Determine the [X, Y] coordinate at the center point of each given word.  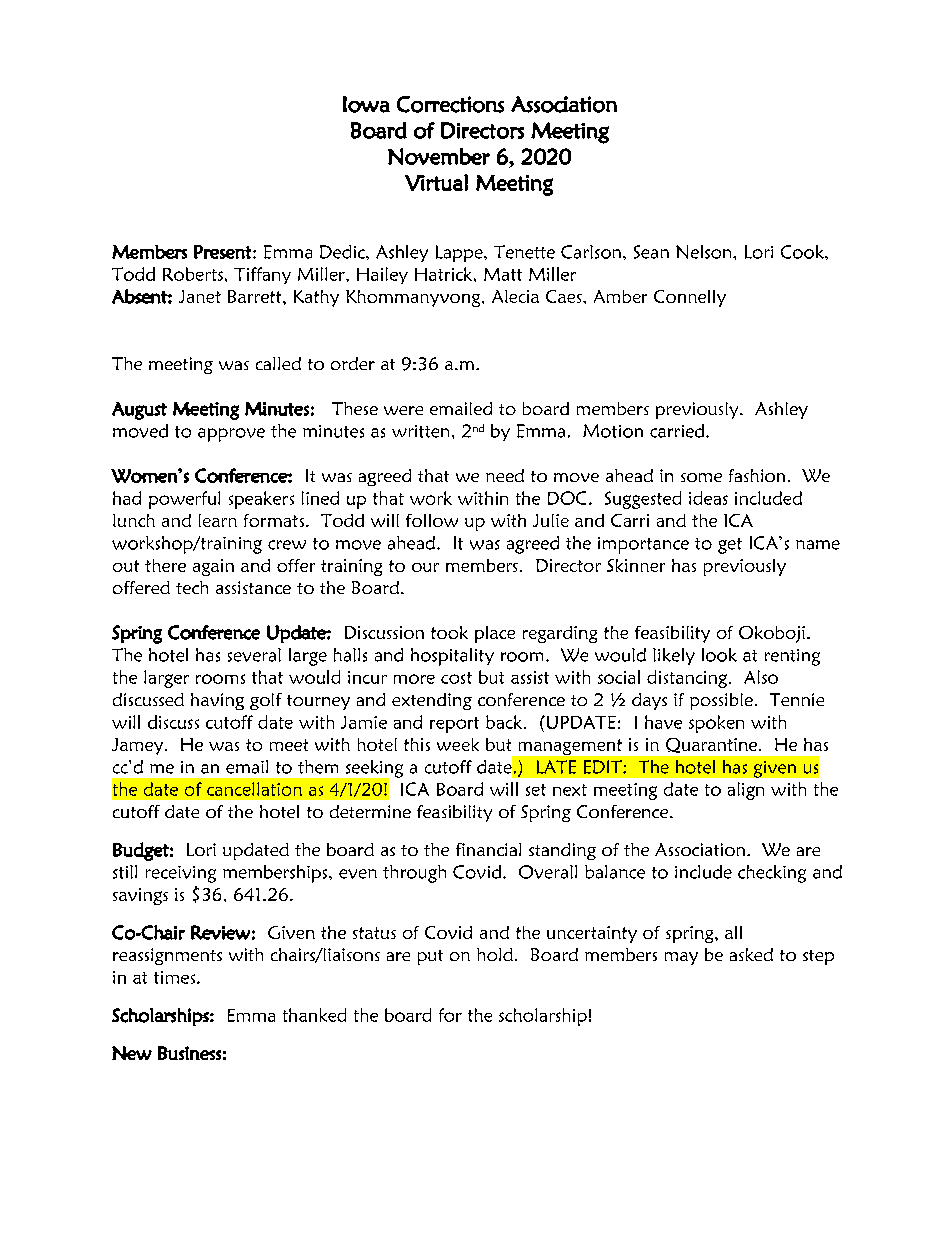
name [818, 545]
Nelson [705, 252]
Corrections [450, 104]
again [213, 567]
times [176, 977]
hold [495, 954]
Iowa [366, 104]
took [449, 632]
